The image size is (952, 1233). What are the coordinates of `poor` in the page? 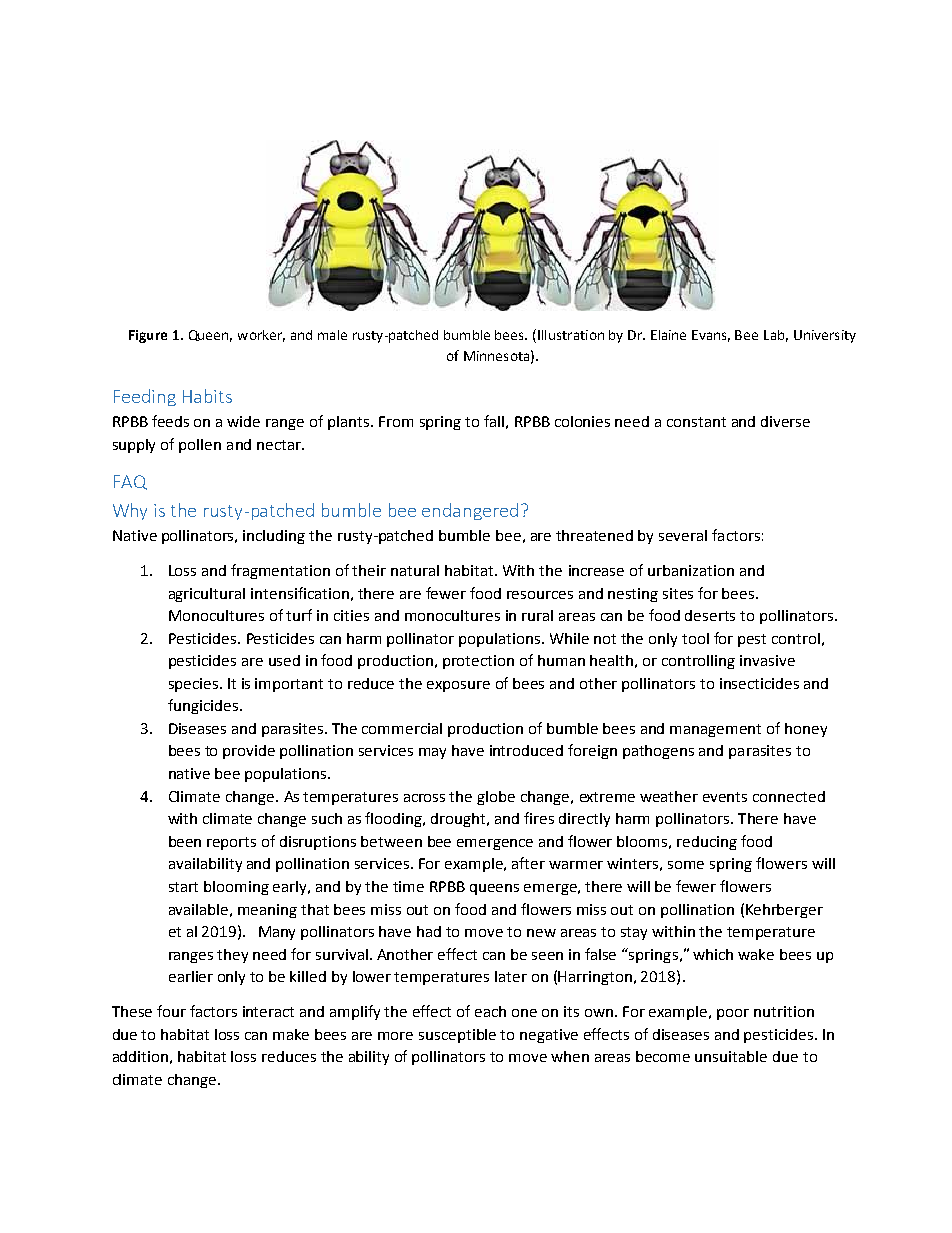 It's located at (733, 1014).
